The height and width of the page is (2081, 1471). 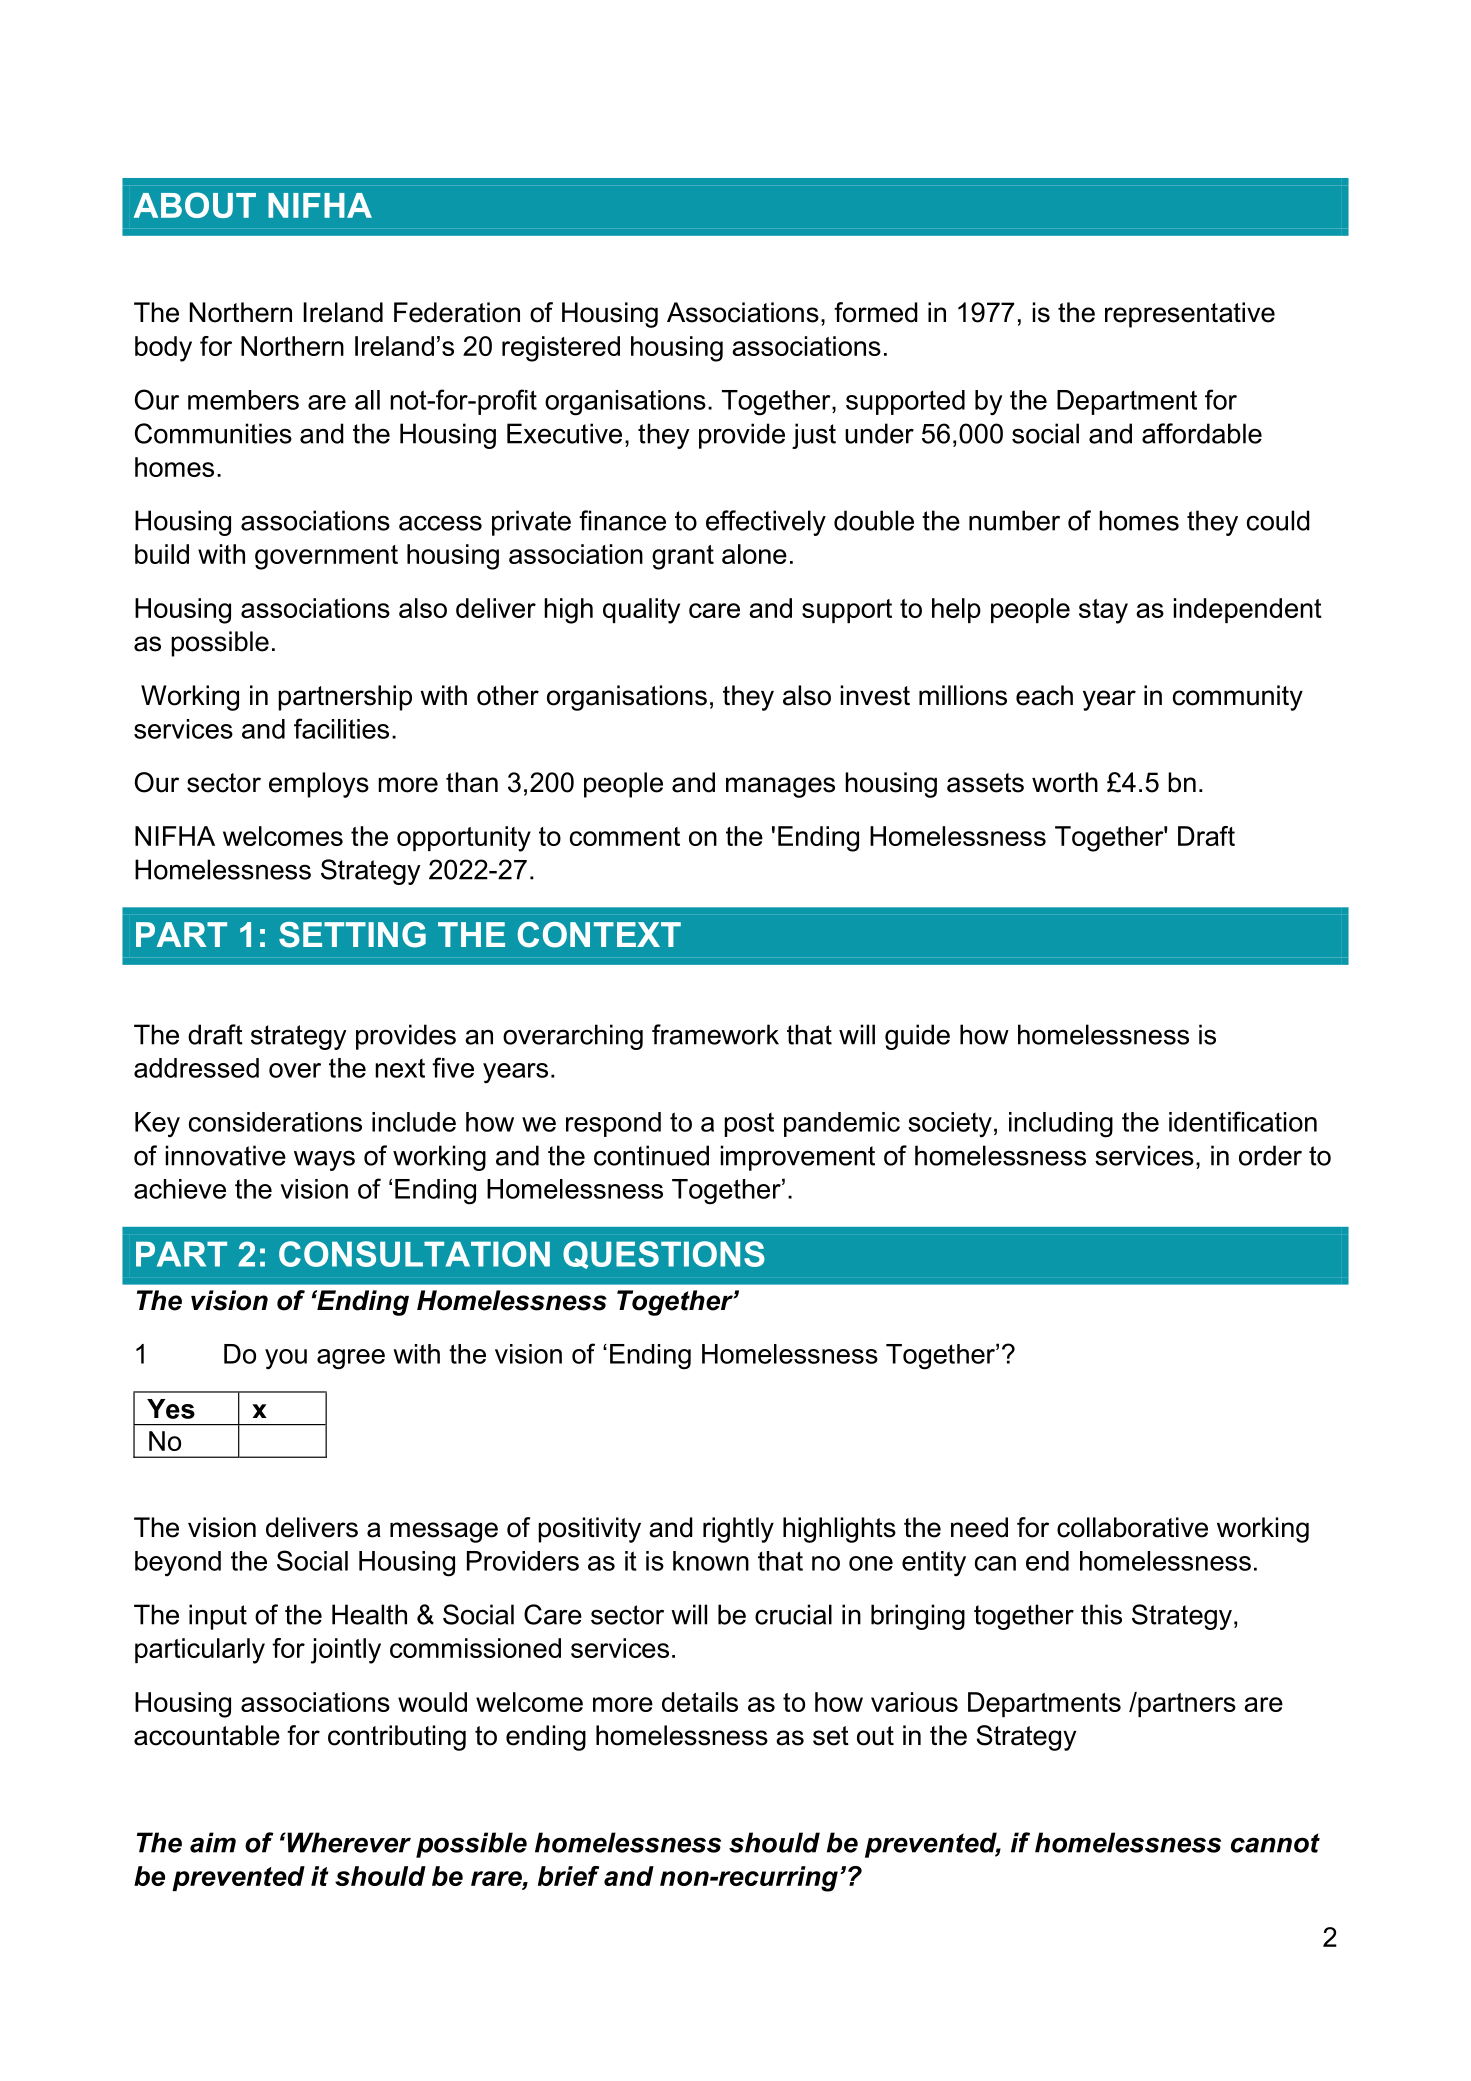 I want to click on cannot, so click(x=1275, y=1843).
